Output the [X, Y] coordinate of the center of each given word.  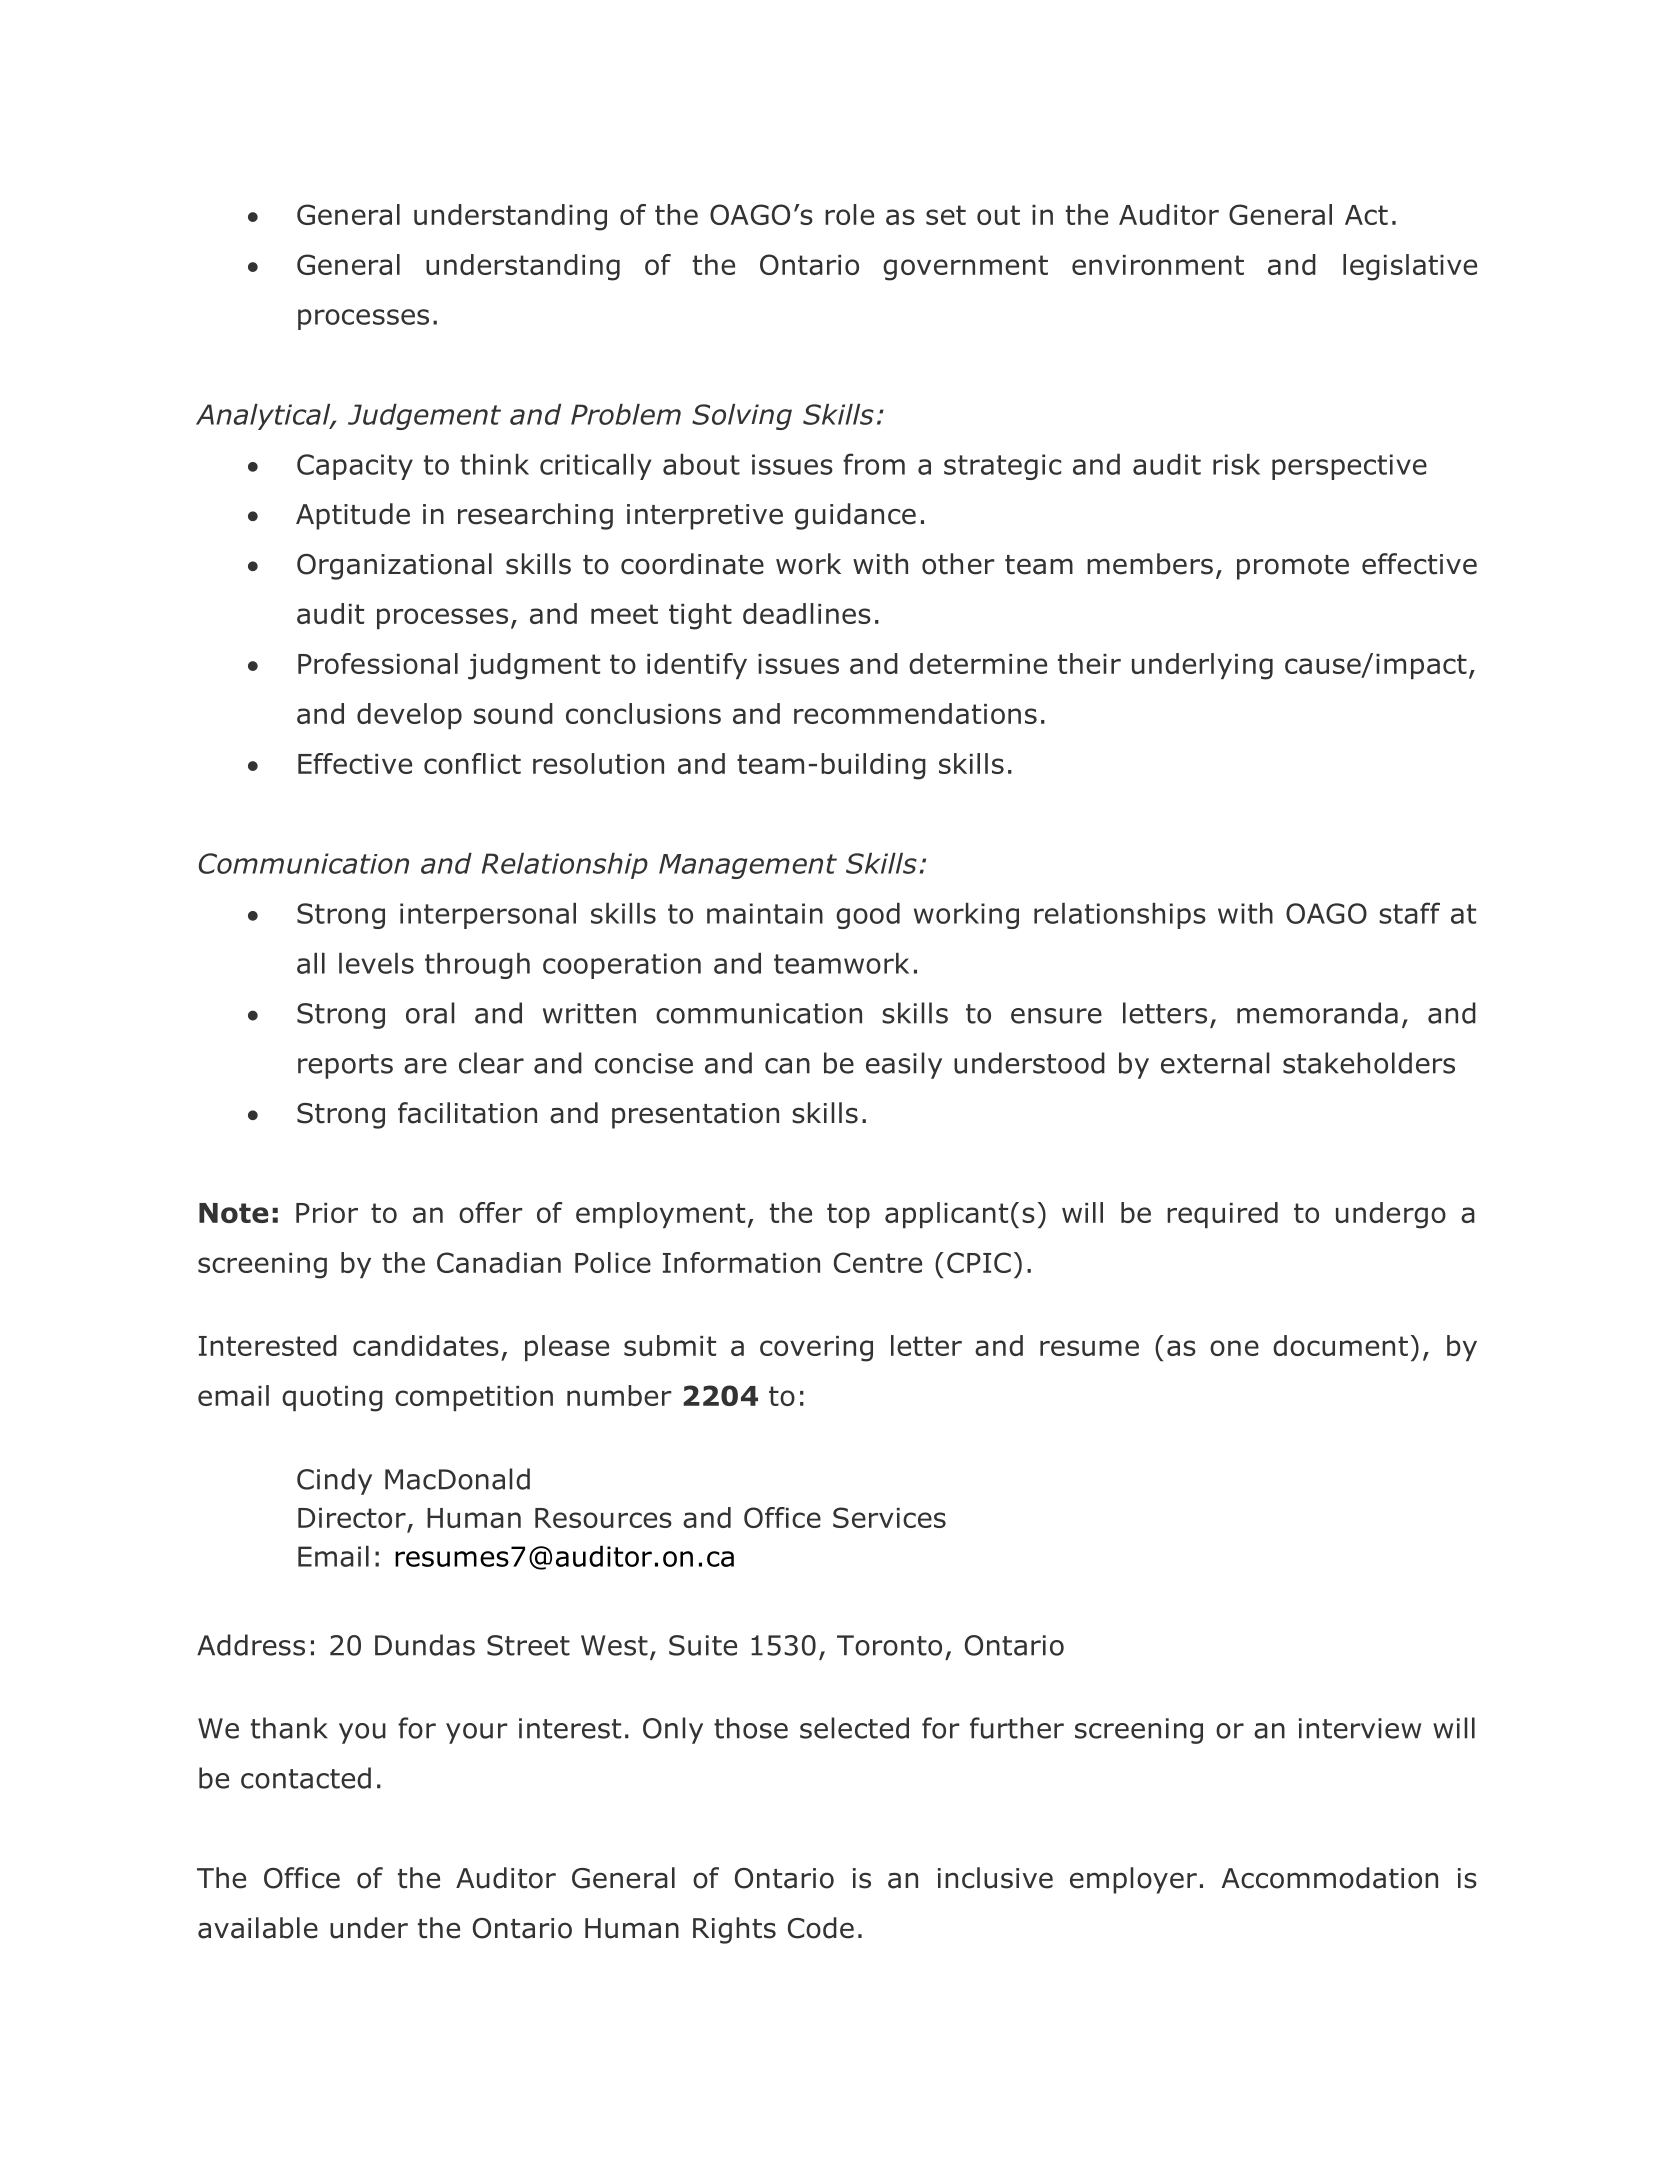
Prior [327, 1213]
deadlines [807, 613]
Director [352, 1518]
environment [1158, 265]
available [258, 1928]
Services [889, 1517]
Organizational [394, 566]
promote [1293, 567]
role [849, 214]
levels [376, 963]
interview [1360, 1728]
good [868, 916]
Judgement [424, 417]
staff [1409, 913]
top [848, 1215]
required [1222, 1215]
